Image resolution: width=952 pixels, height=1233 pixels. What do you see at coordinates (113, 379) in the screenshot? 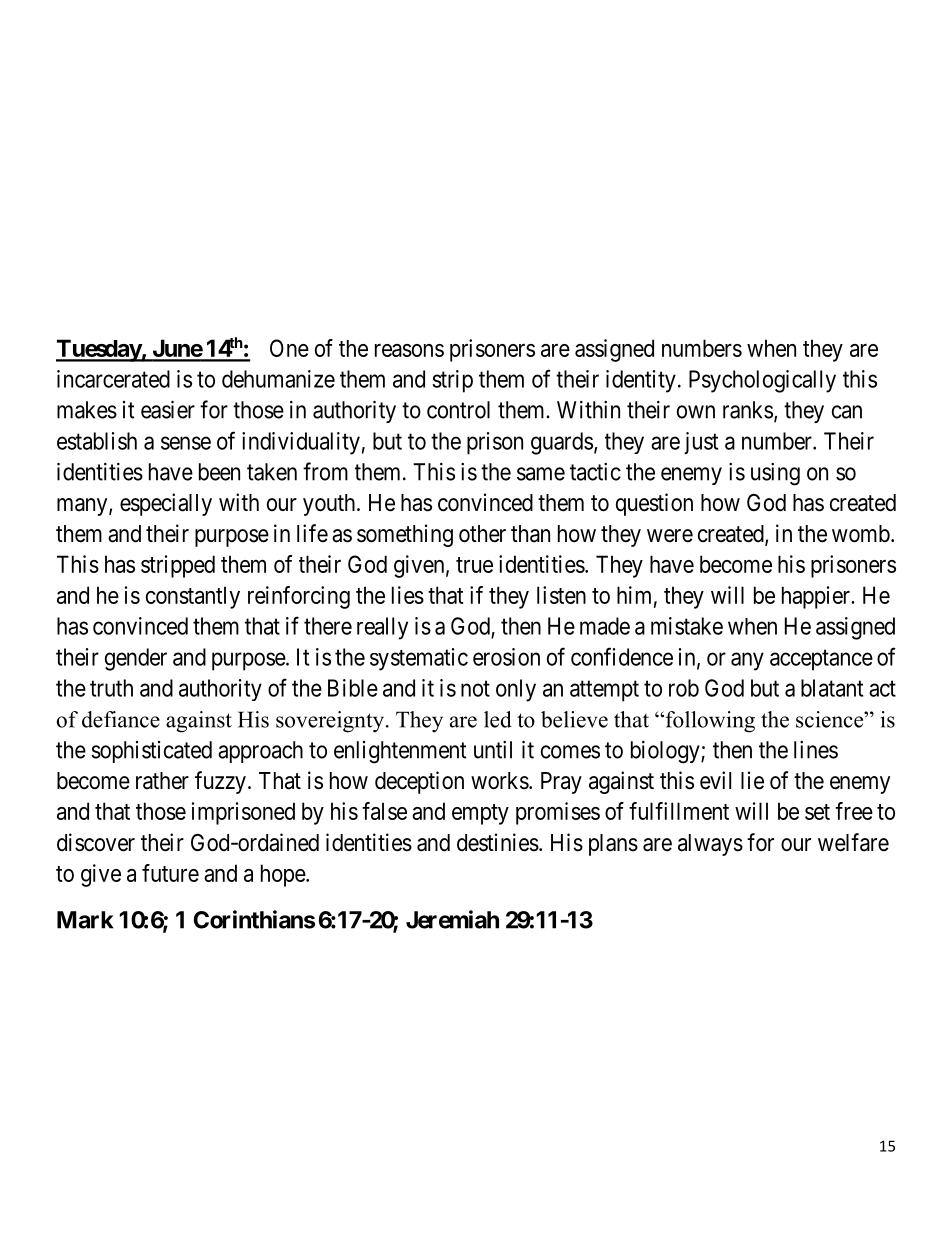
I see `incarcerated` at bounding box center [113, 379].
